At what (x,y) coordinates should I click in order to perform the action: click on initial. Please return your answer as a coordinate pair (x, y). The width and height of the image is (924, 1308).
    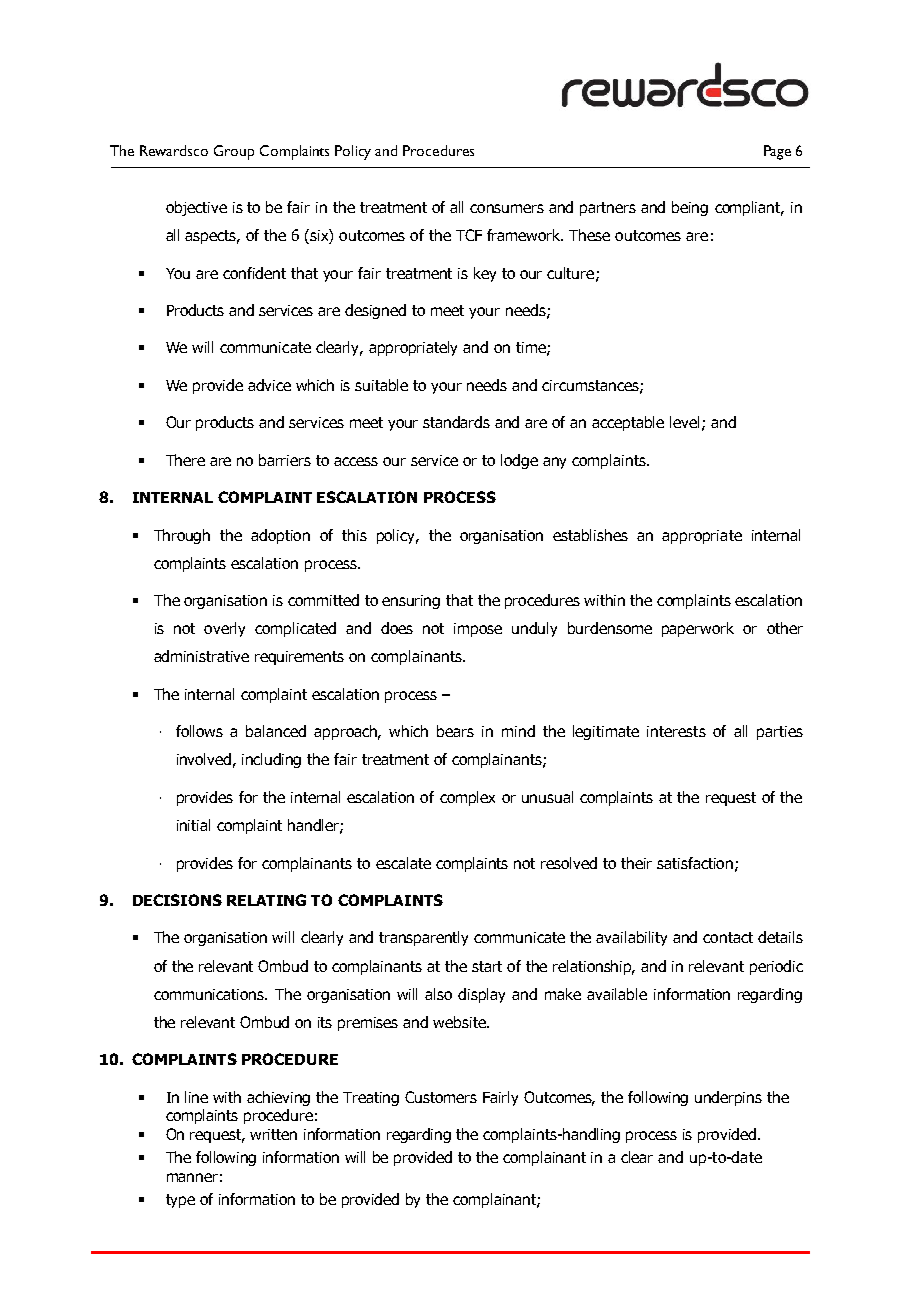
    Looking at the image, I should click on (193, 825).
